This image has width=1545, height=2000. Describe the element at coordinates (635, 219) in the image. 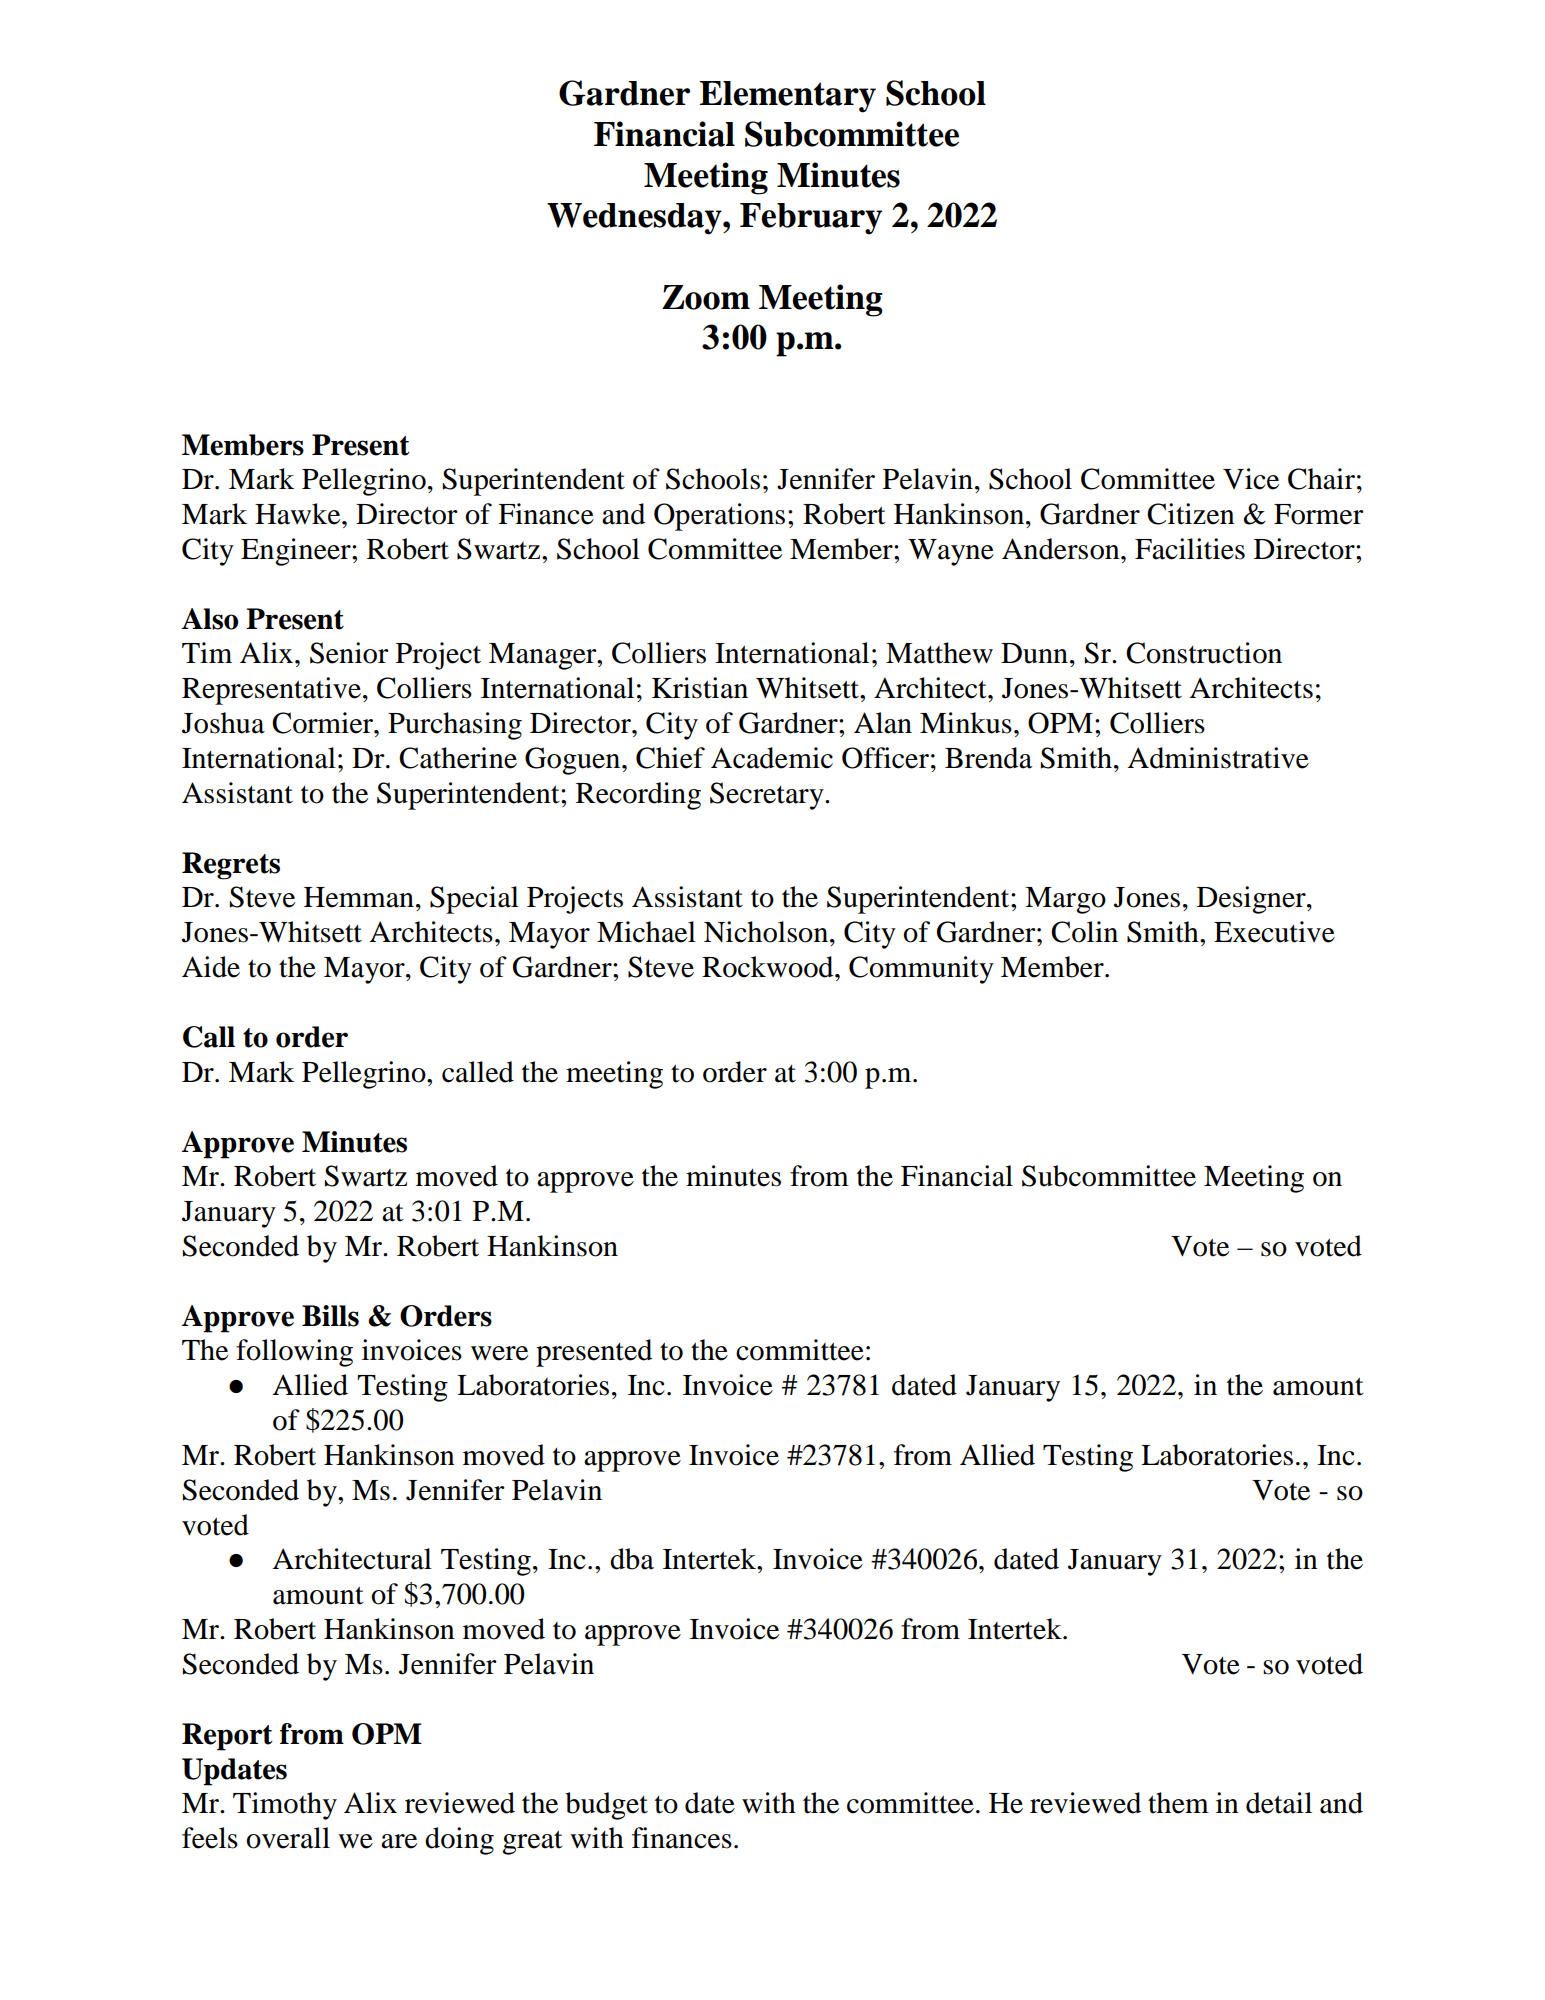

I see `Wednesday` at that location.
